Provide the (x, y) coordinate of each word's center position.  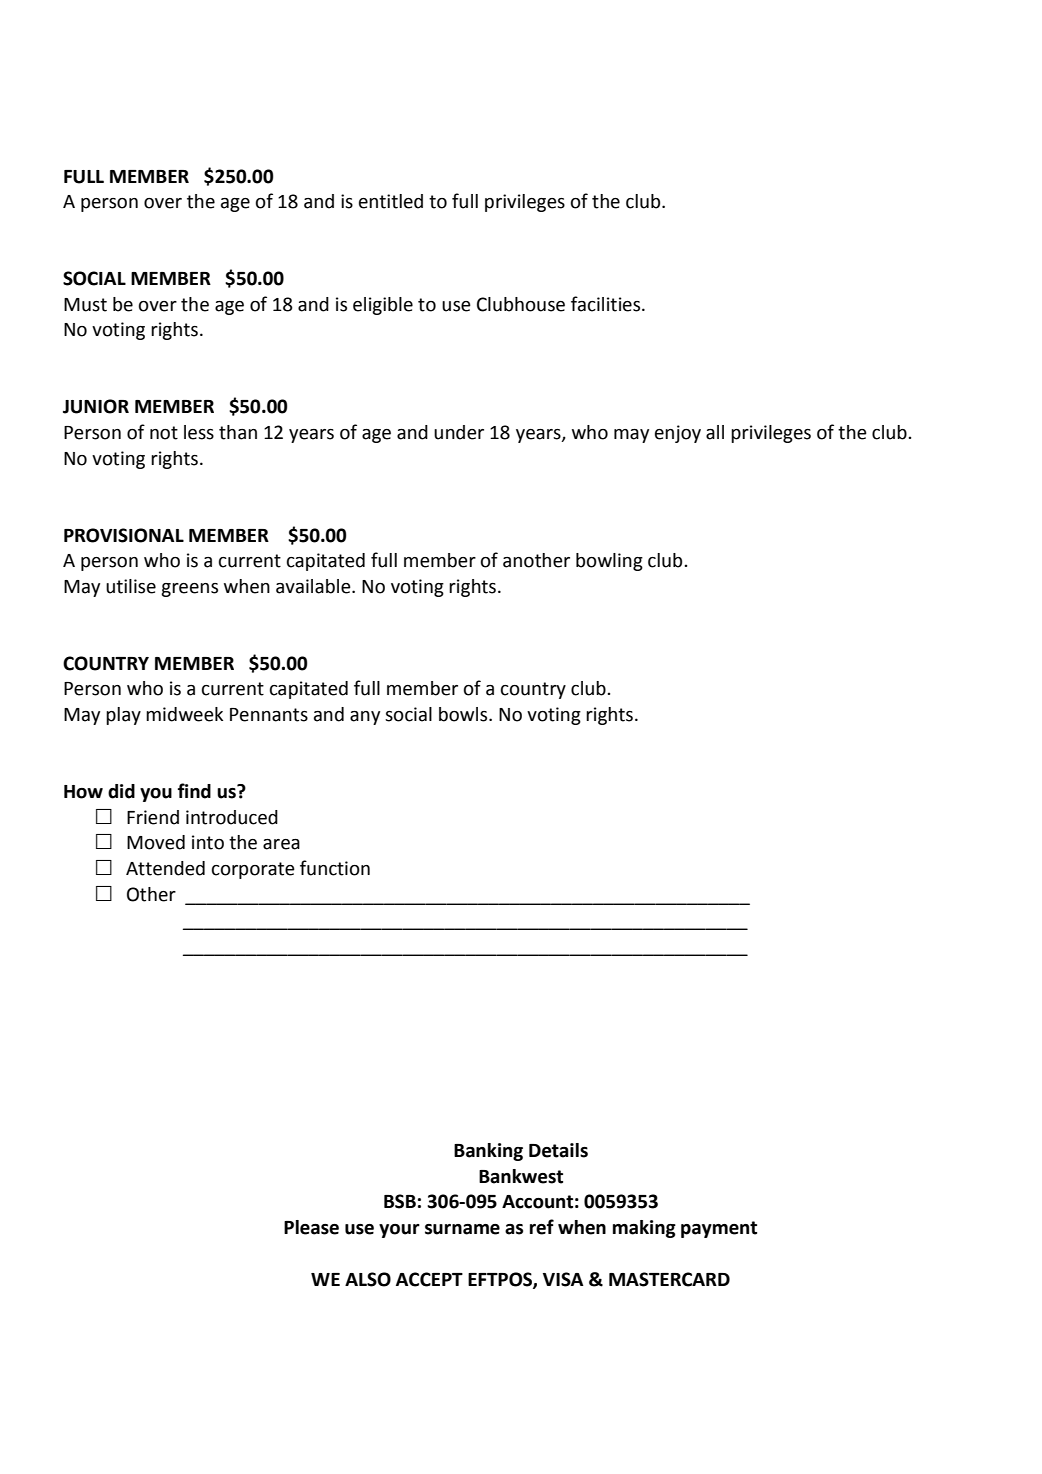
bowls (464, 714)
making (644, 1229)
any (365, 718)
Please (311, 1227)
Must (85, 305)
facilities (607, 304)
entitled (391, 201)
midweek (184, 714)
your (399, 1231)
